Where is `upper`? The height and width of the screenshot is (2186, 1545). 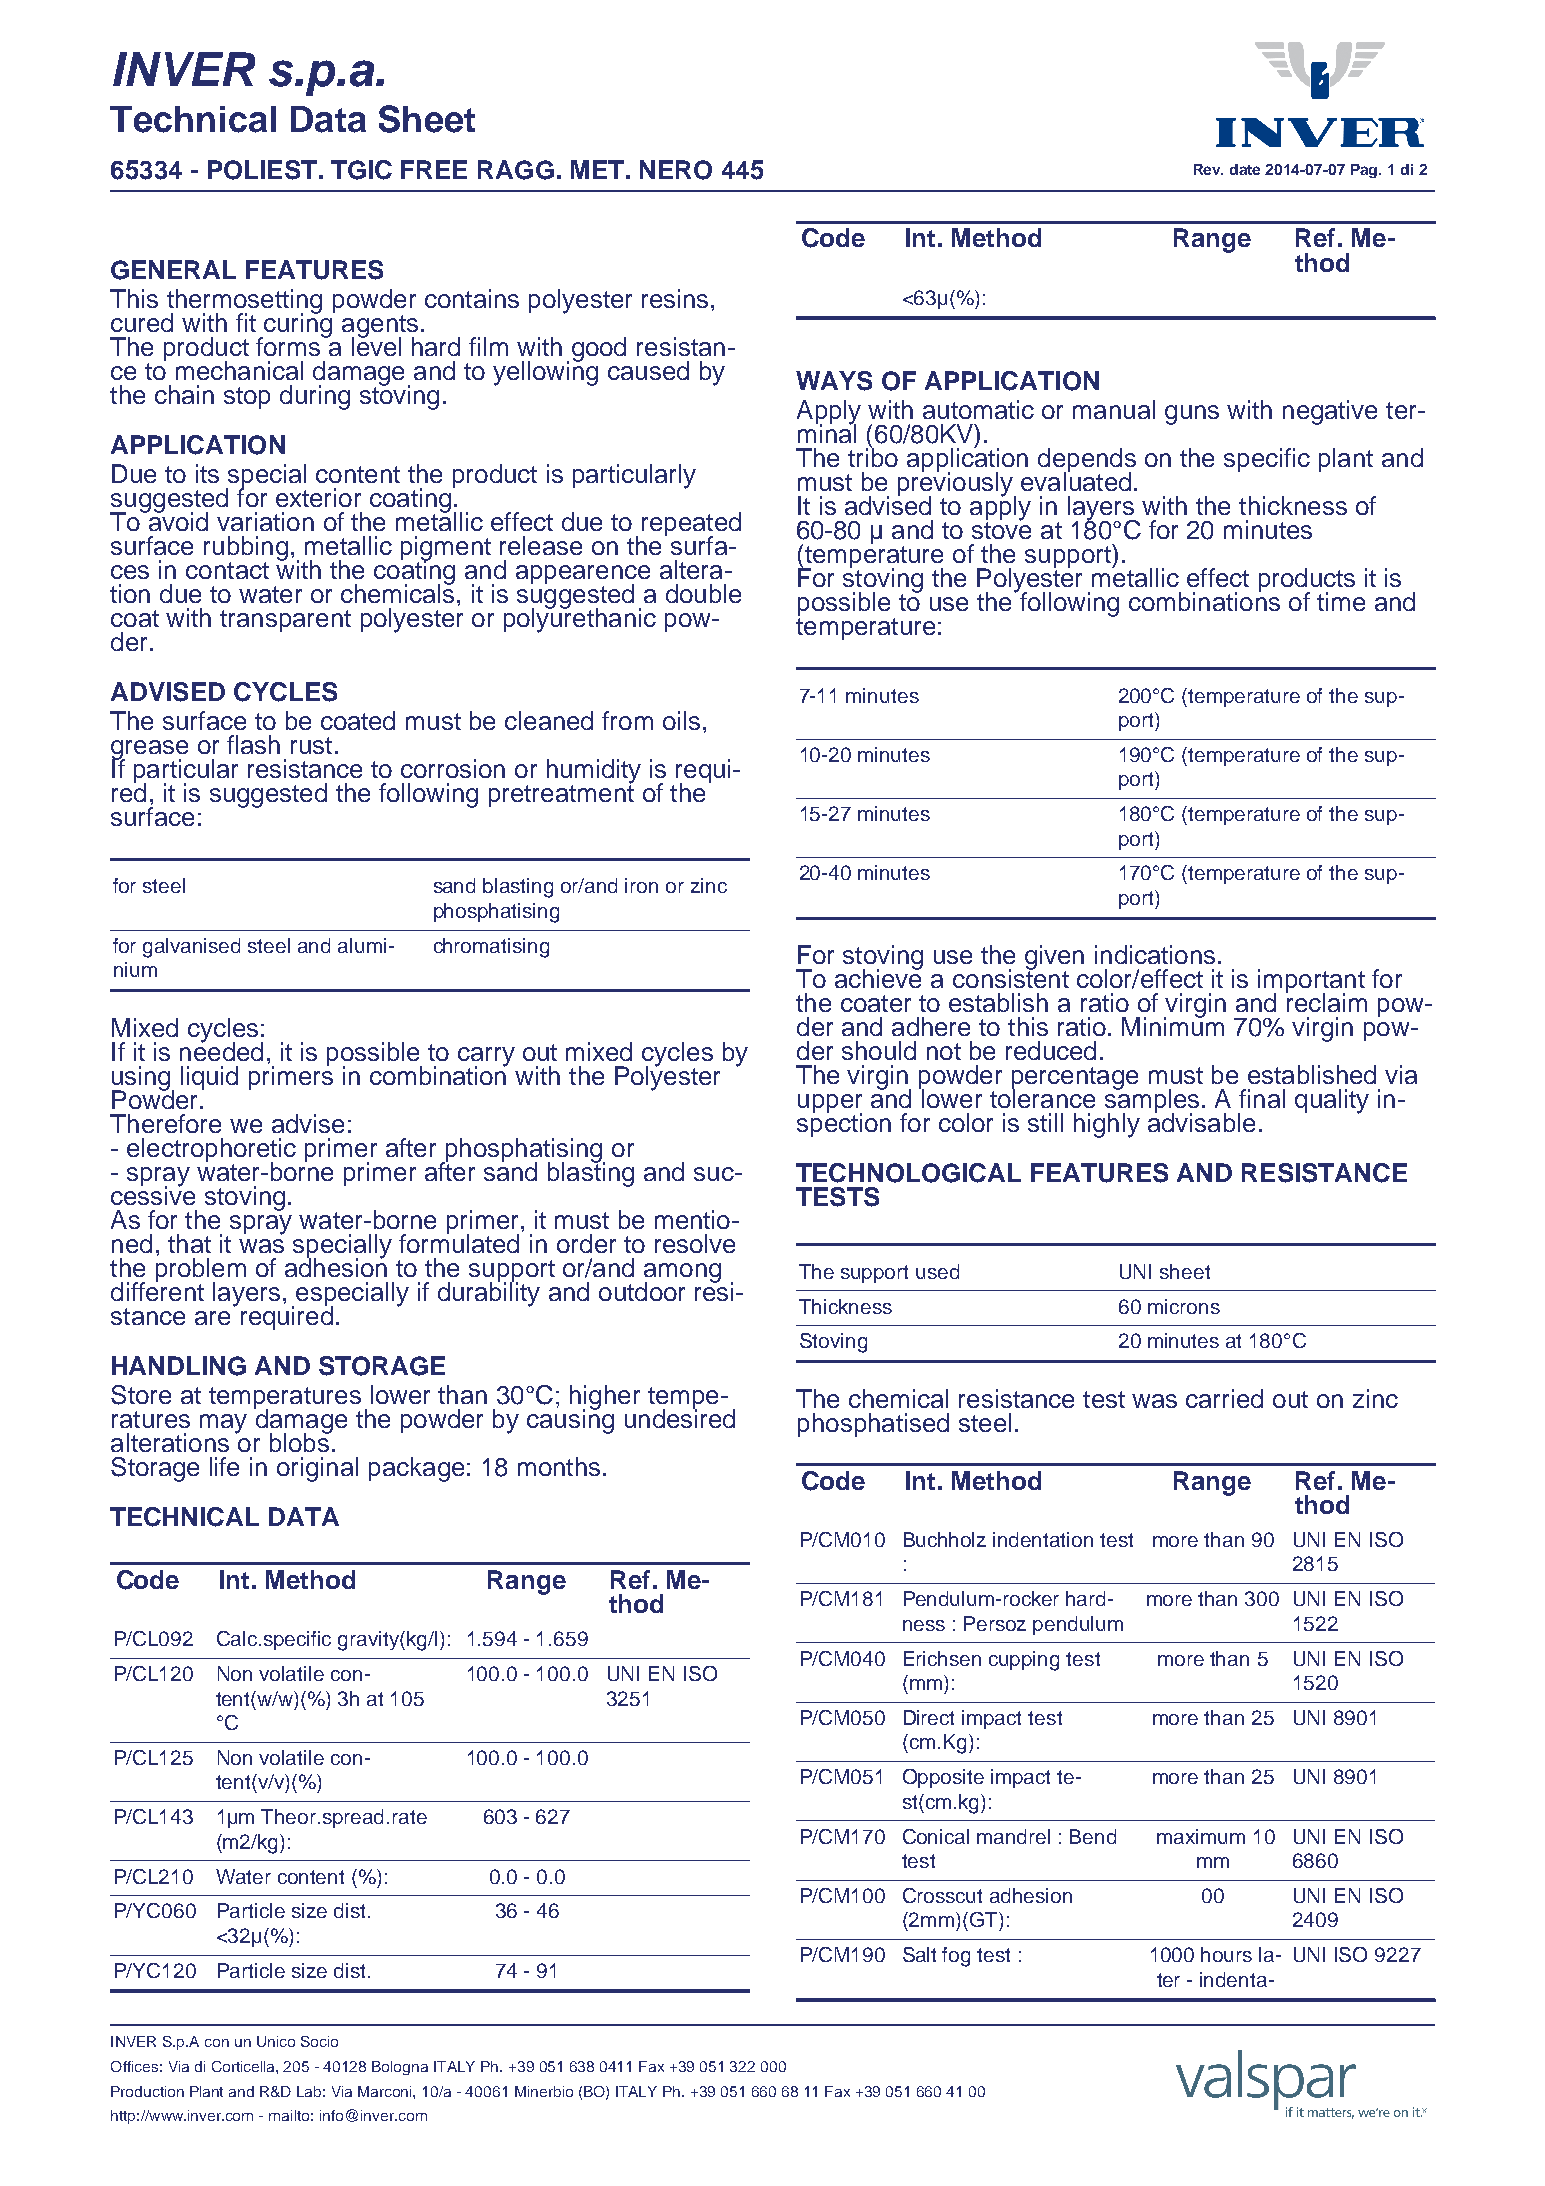 upper is located at coordinates (830, 1105).
